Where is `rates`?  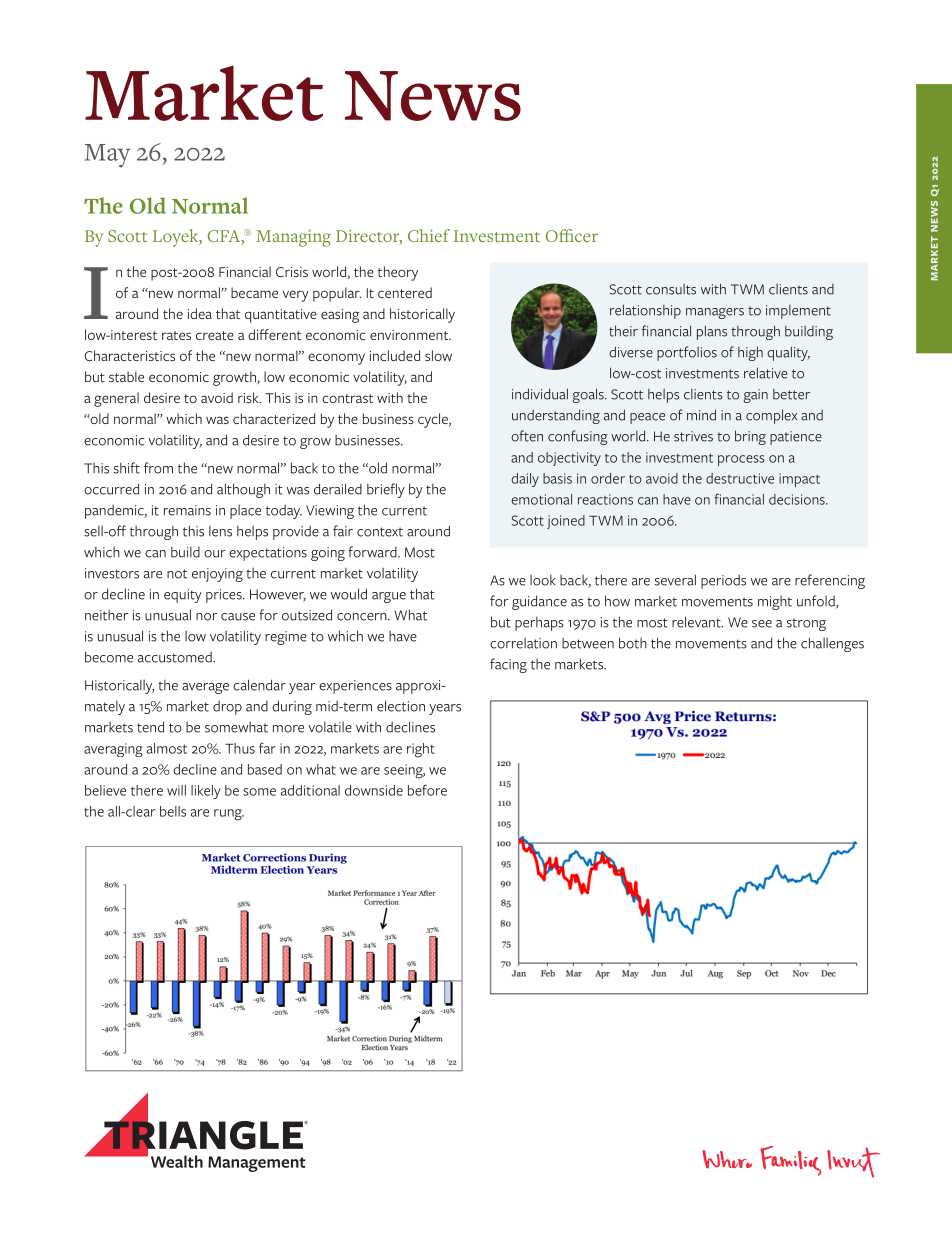 rates is located at coordinates (176, 335).
